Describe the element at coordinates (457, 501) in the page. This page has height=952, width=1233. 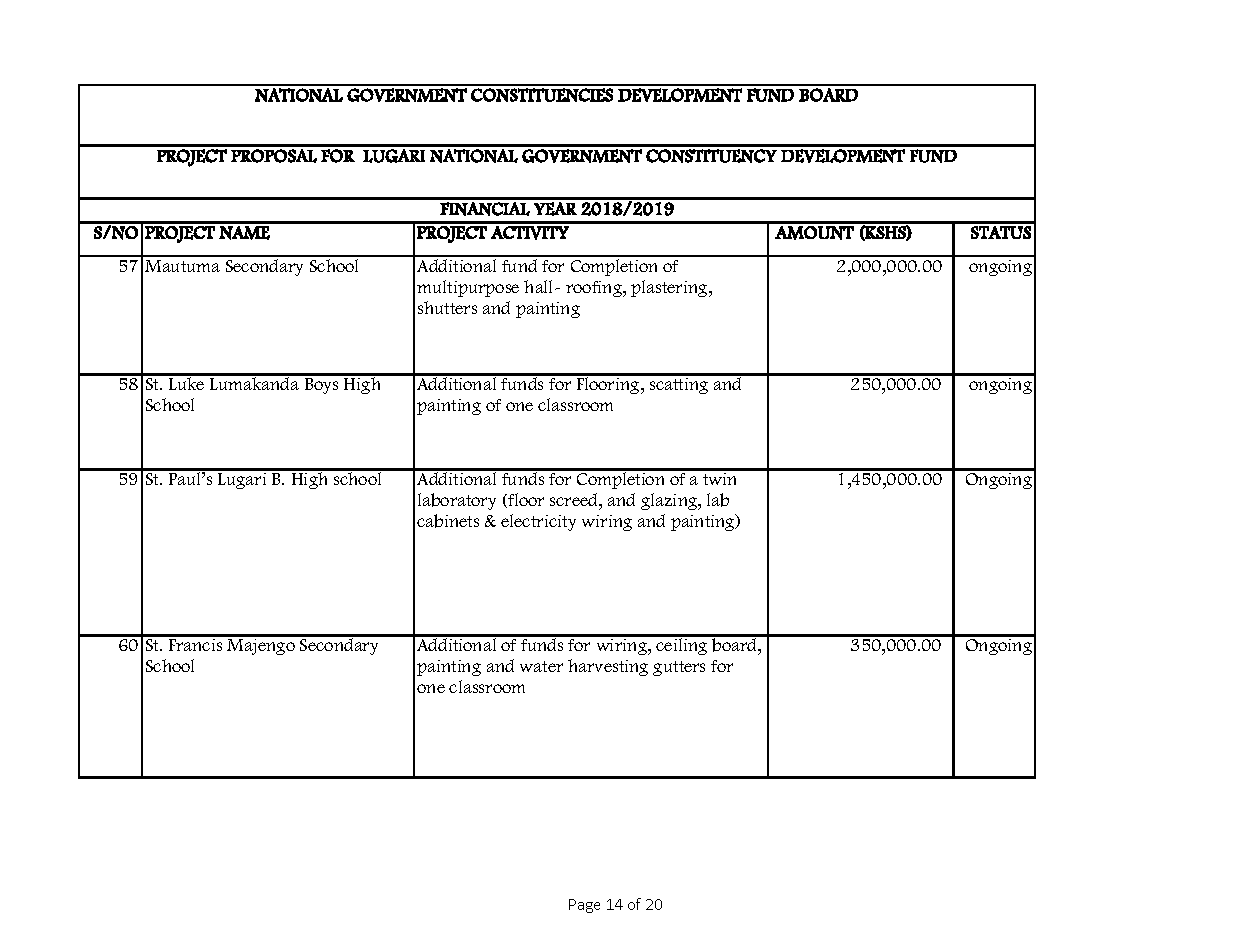
I see `laboratory` at that location.
